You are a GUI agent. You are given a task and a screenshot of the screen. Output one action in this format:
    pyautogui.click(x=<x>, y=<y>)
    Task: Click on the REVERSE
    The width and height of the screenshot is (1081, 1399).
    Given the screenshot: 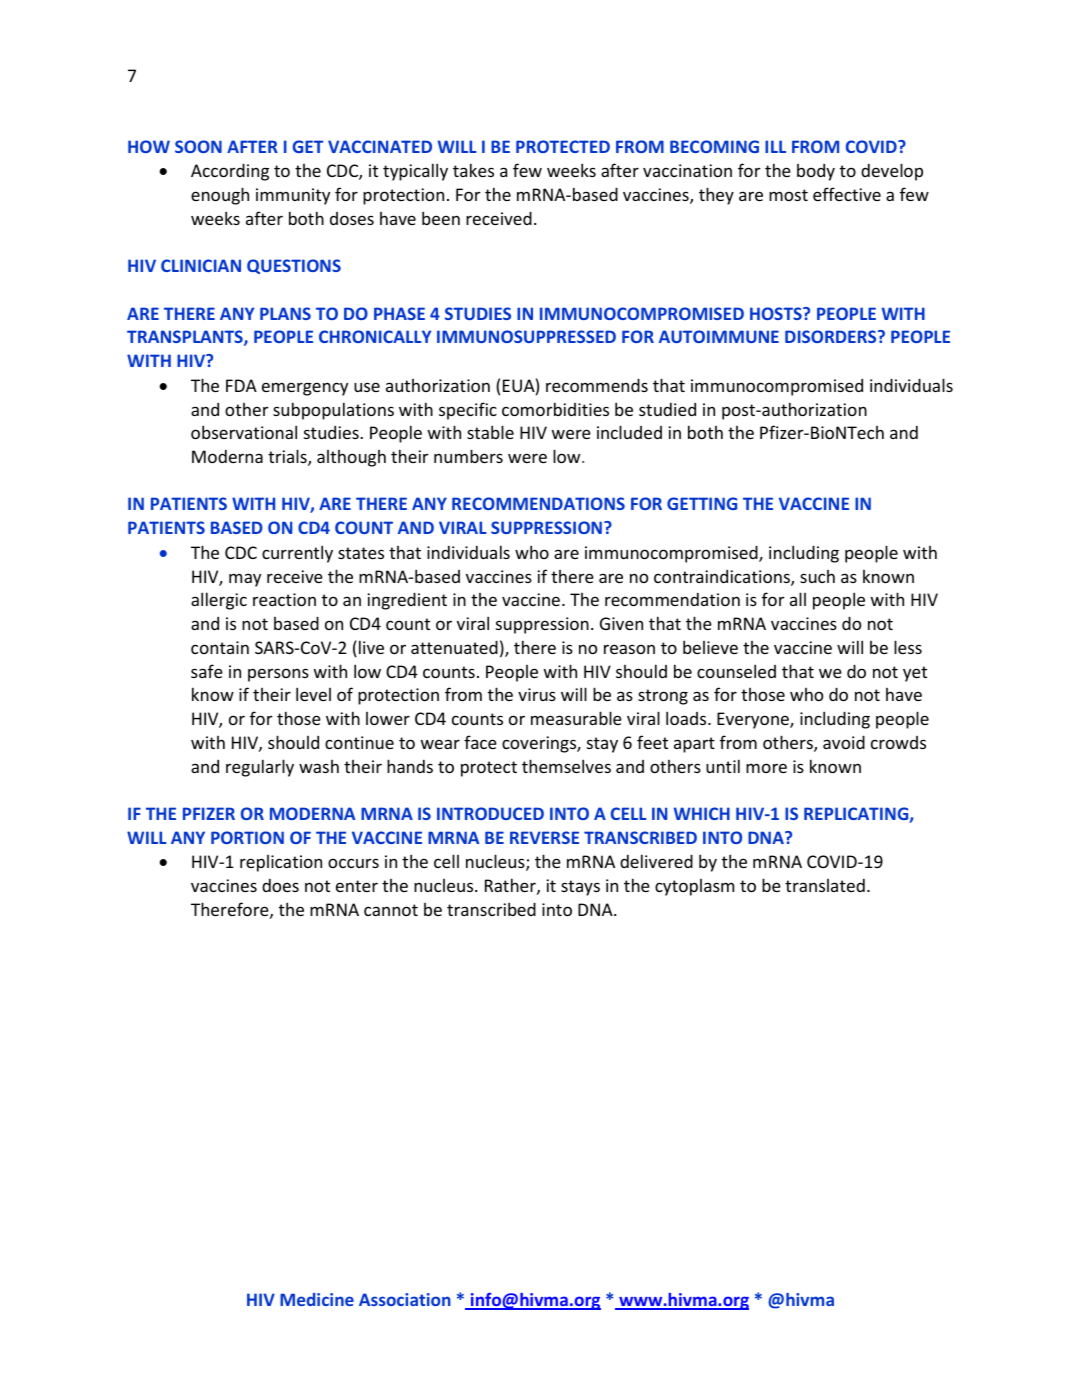 What is the action you would take?
    pyautogui.click(x=544, y=837)
